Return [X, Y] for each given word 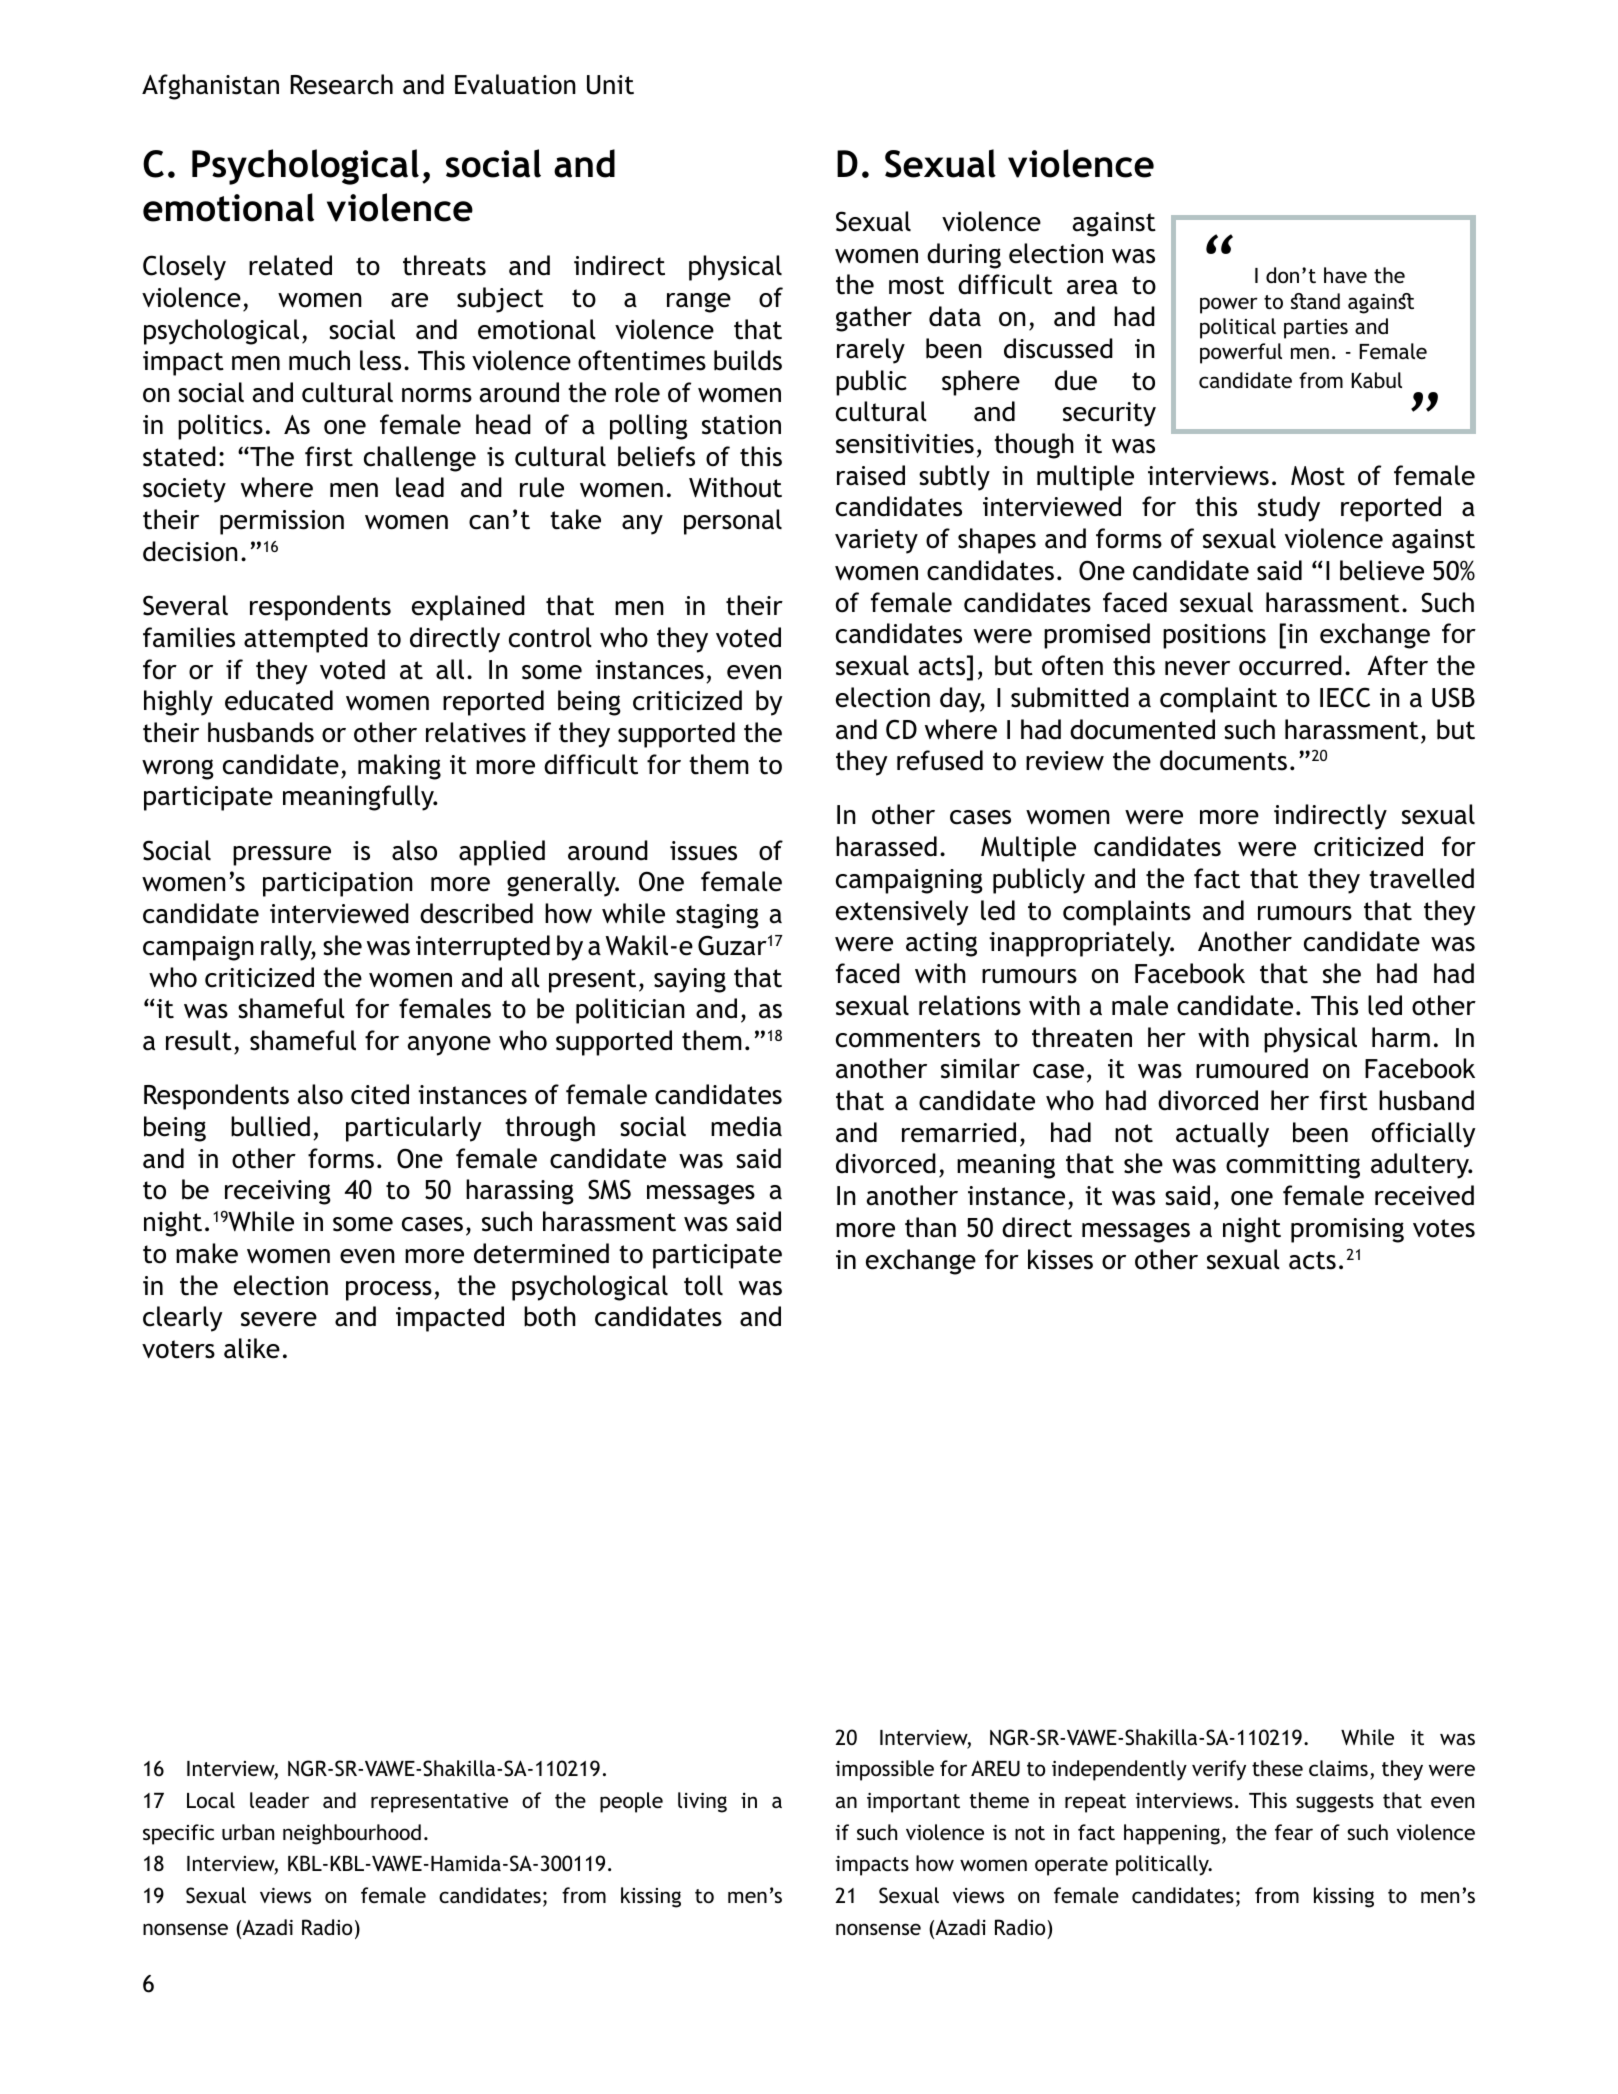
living [702, 1802]
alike [252, 1348]
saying [690, 980]
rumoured [1252, 1068]
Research [342, 84]
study [1289, 509]
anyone [449, 1046]
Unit [610, 85]
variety [876, 541]
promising [1347, 1230]
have [1345, 275]
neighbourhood [352, 1834]
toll [703, 1285]
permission [282, 522]
